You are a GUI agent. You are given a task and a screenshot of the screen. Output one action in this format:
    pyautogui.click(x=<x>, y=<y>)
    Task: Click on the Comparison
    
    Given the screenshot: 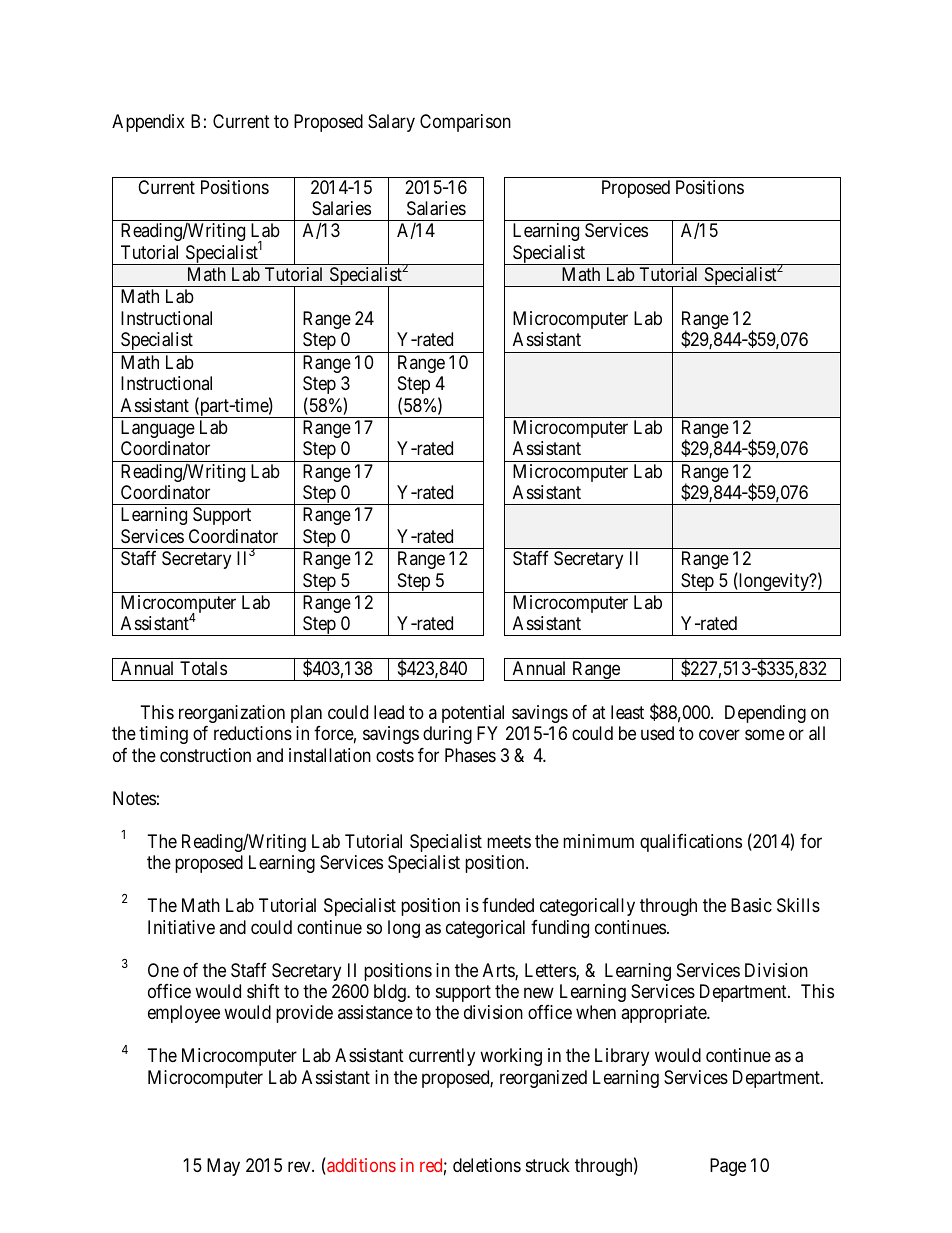 What is the action you would take?
    pyautogui.click(x=465, y=123)
